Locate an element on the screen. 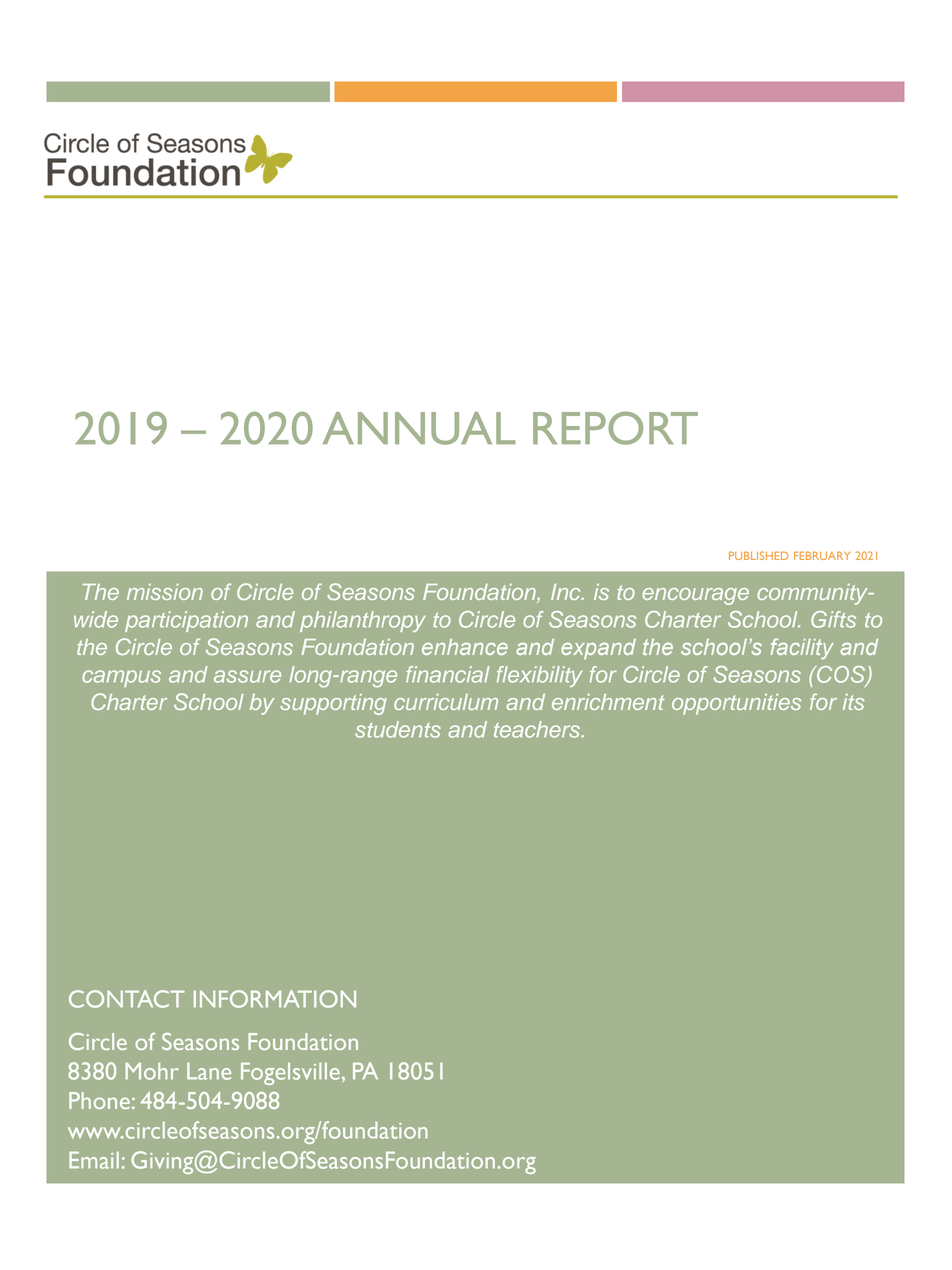  opportunities is located at coordinates (736, 704).
